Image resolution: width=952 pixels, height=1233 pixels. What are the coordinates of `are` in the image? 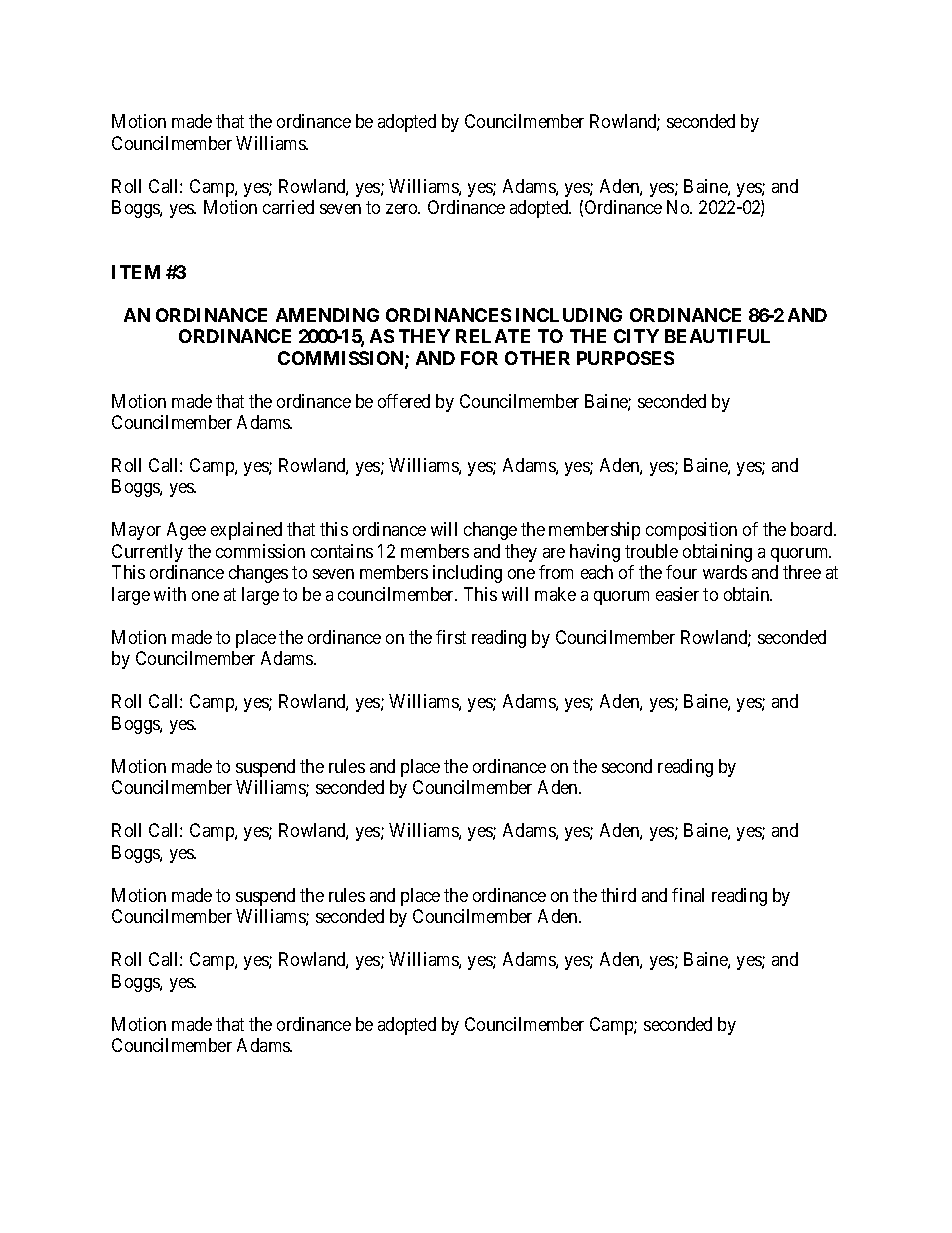 It's located at (554, 553).
